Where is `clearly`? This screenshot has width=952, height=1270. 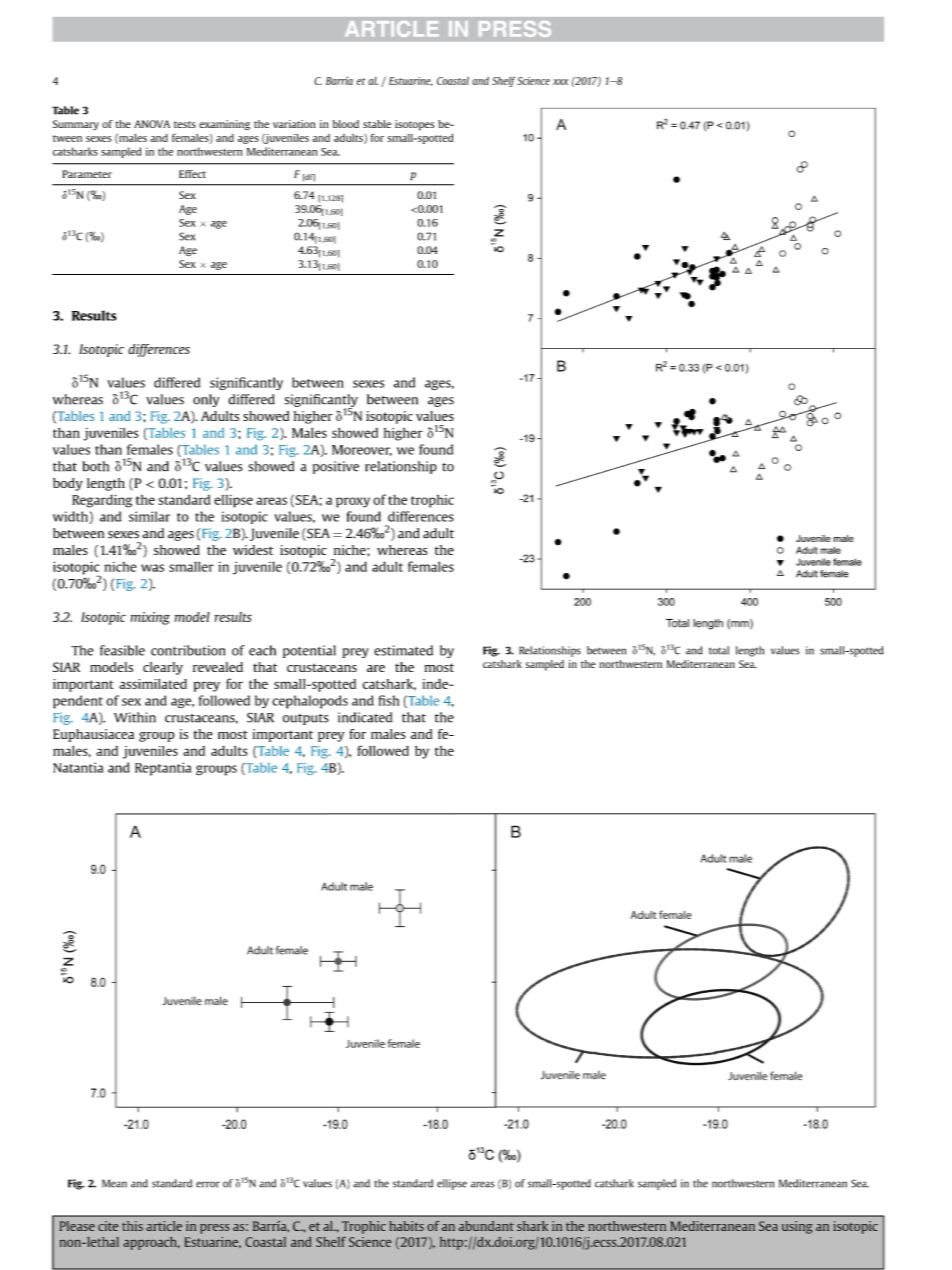 clearly is located at coordinates (163, 668).
